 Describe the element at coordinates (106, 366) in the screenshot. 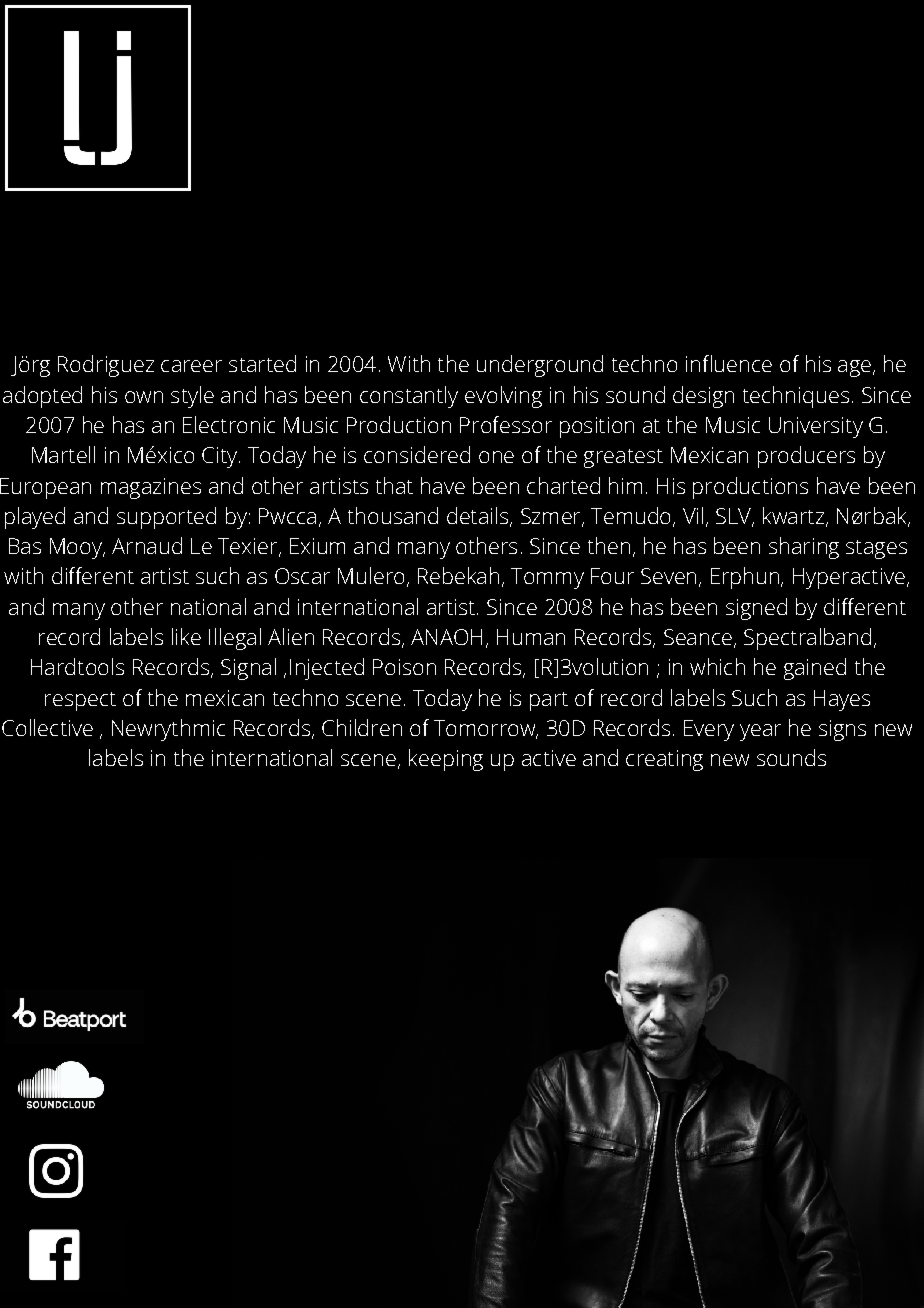

I see `Rodriguez` at that location.
